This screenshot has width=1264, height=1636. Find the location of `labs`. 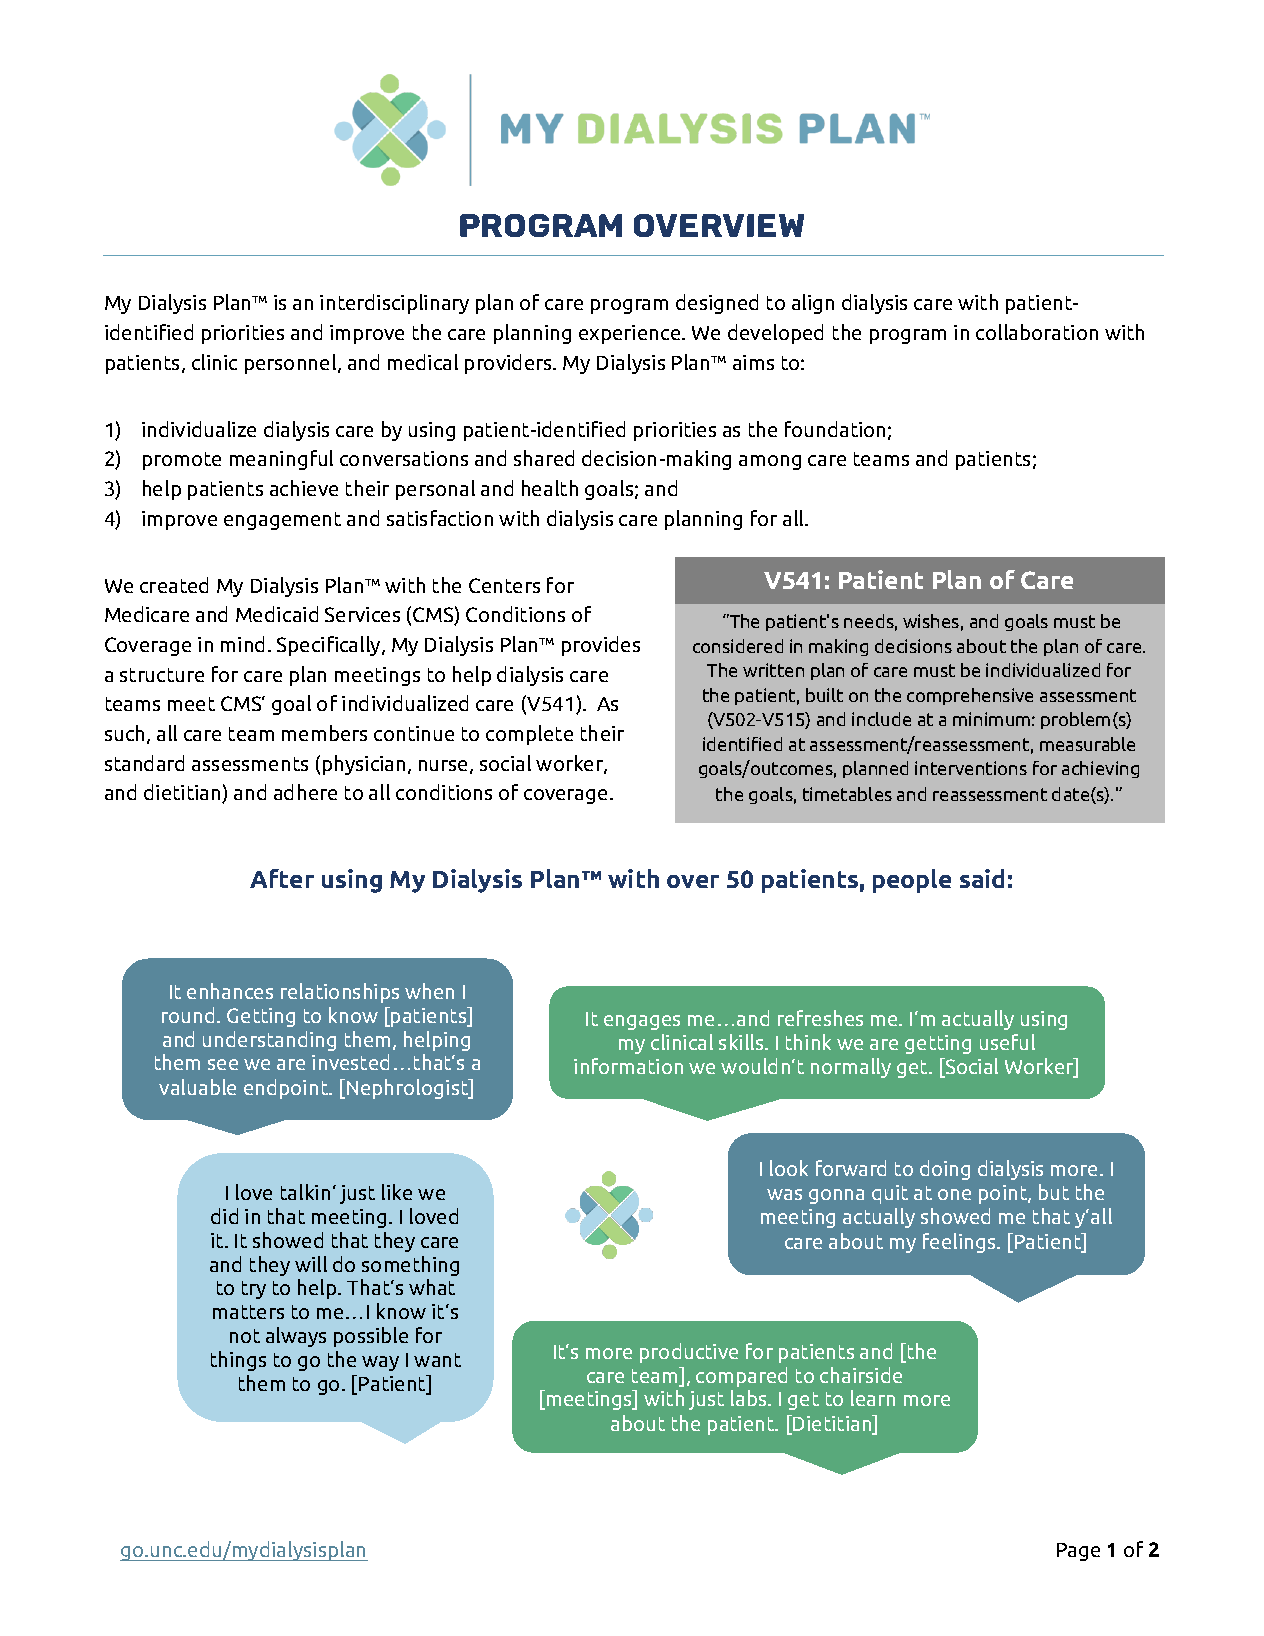

labs is located at coordinates (750, 1398).
